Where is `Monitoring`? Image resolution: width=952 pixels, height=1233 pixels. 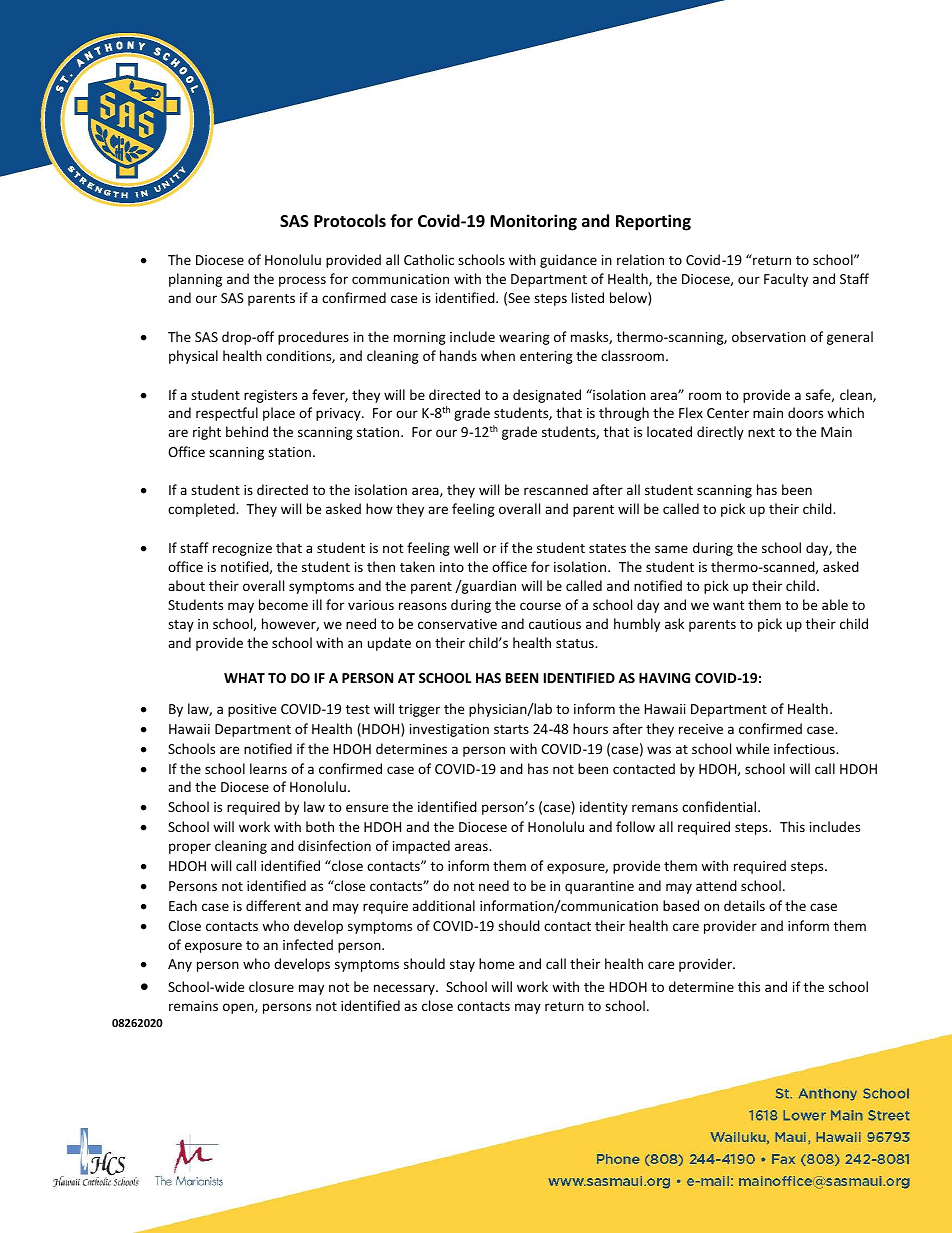 Monitoring is located at coordinates (533, 222).
